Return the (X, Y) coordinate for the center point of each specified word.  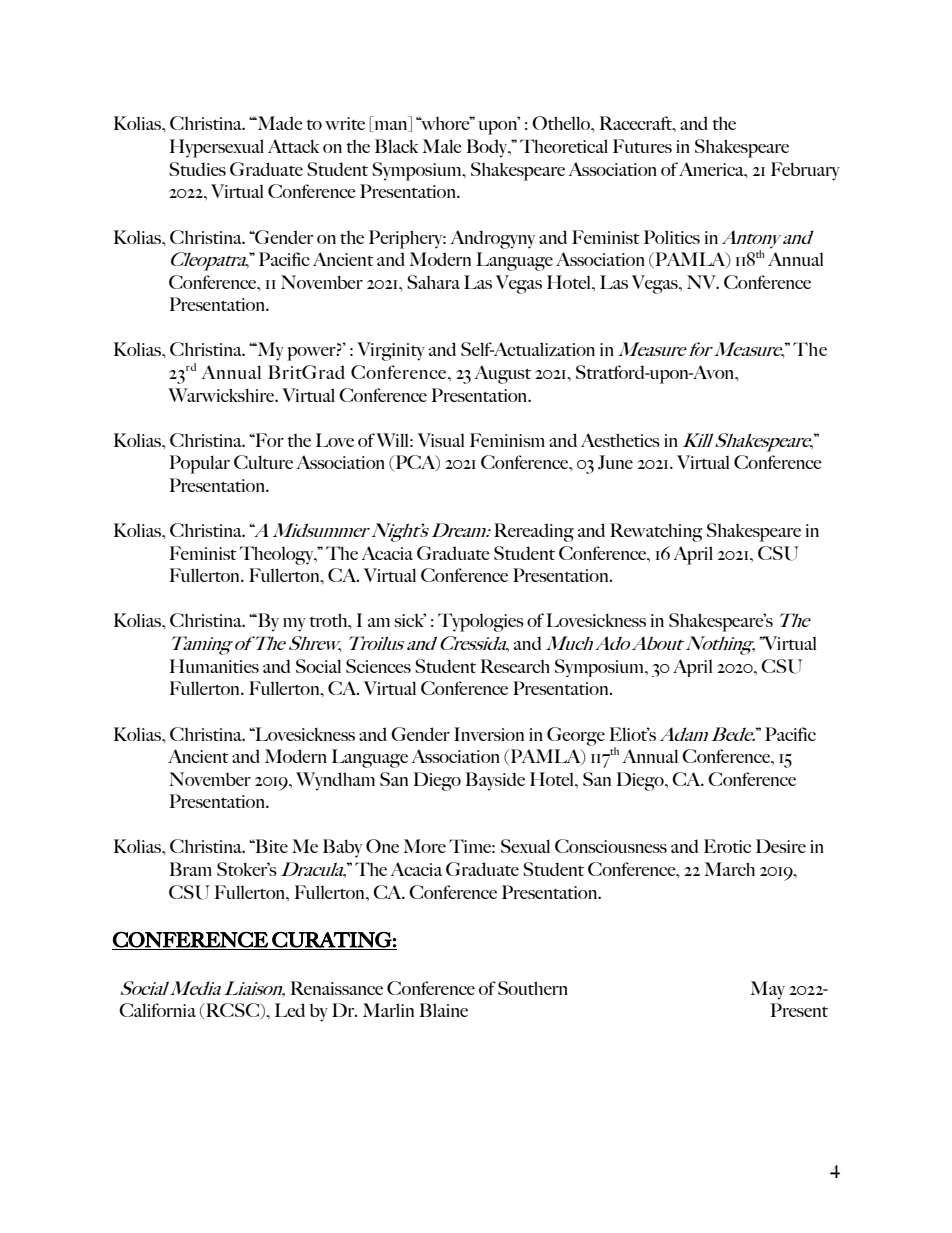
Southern (533, 988)
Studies (197, 169)
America (712, 169)
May (768, 990)
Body (488, 148)
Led (290, 1010)
